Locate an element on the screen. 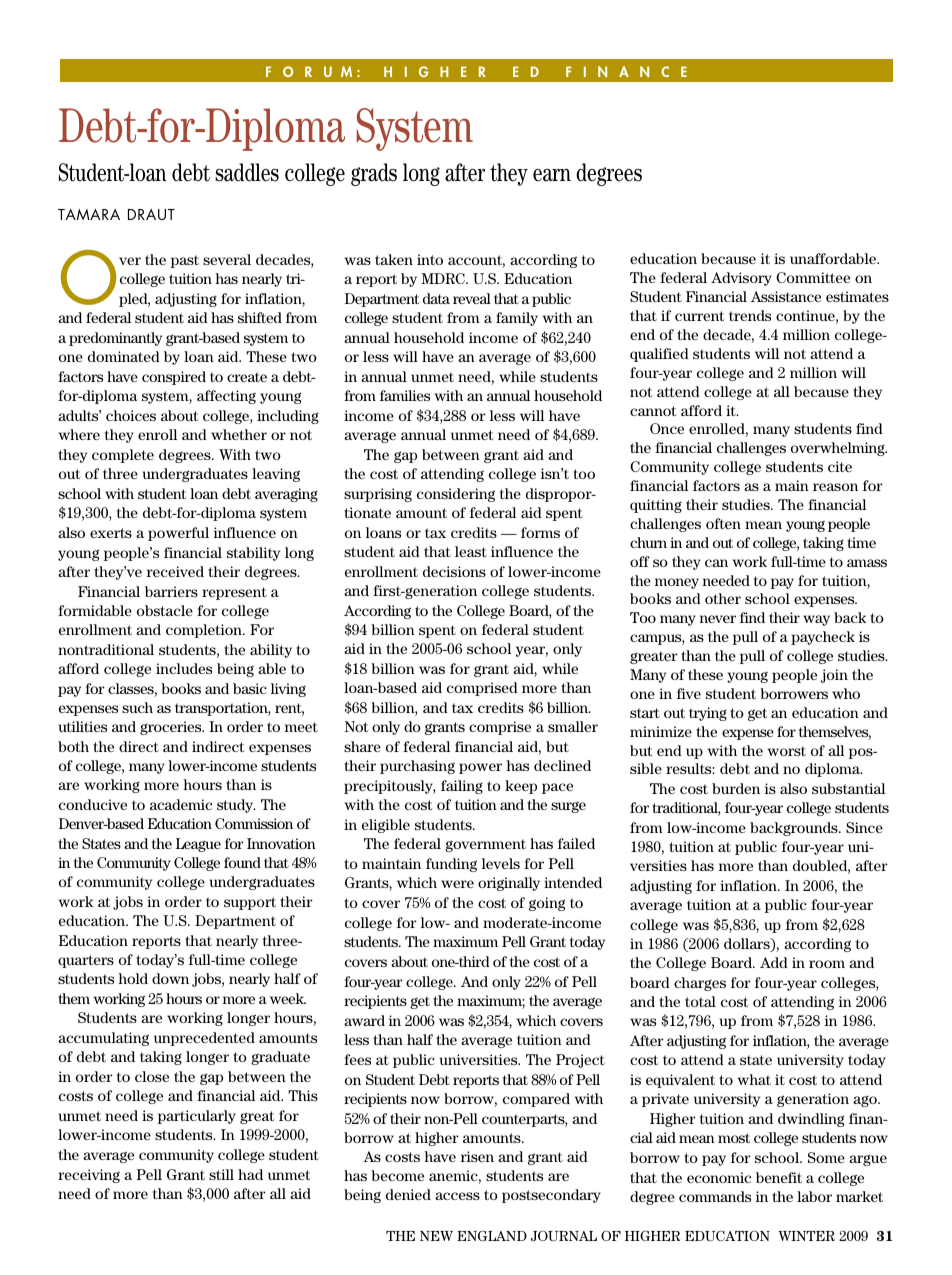  into is located at coordinates (430, 259).
